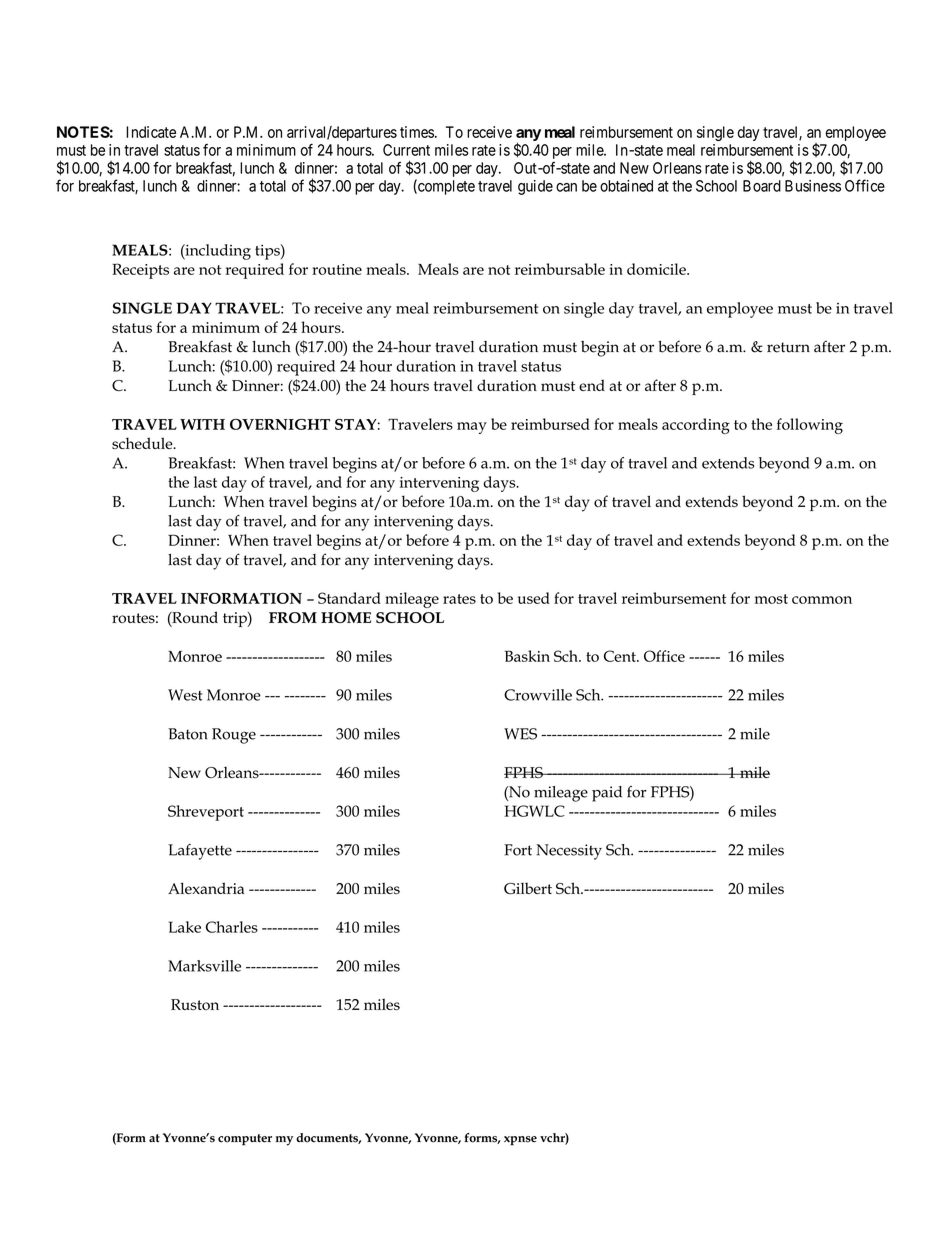 This screenshot has width=952, height=1233. What do you see at coordinates (771, 599) in the screenshot?
I see `most` at bounding box center [771, 599].
